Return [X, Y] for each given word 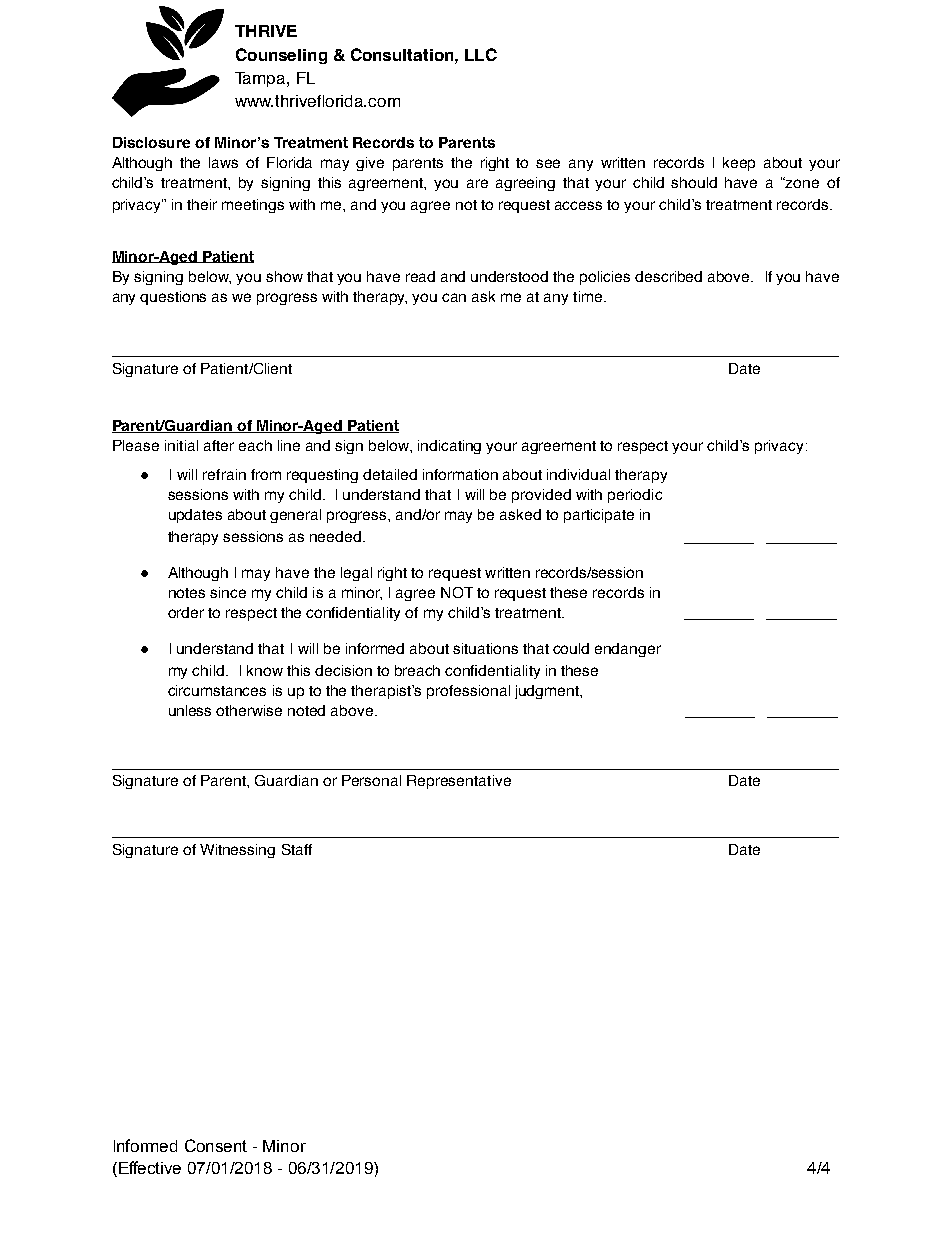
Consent [216, 1145]
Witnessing [237, 851]
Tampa [261, 79]
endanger [628, 650]
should [694, 182]
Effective [150, 1167]
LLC [481, 54]
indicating [449, 447]
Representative [459, 782]
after [219, 445]
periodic [635, 496]
